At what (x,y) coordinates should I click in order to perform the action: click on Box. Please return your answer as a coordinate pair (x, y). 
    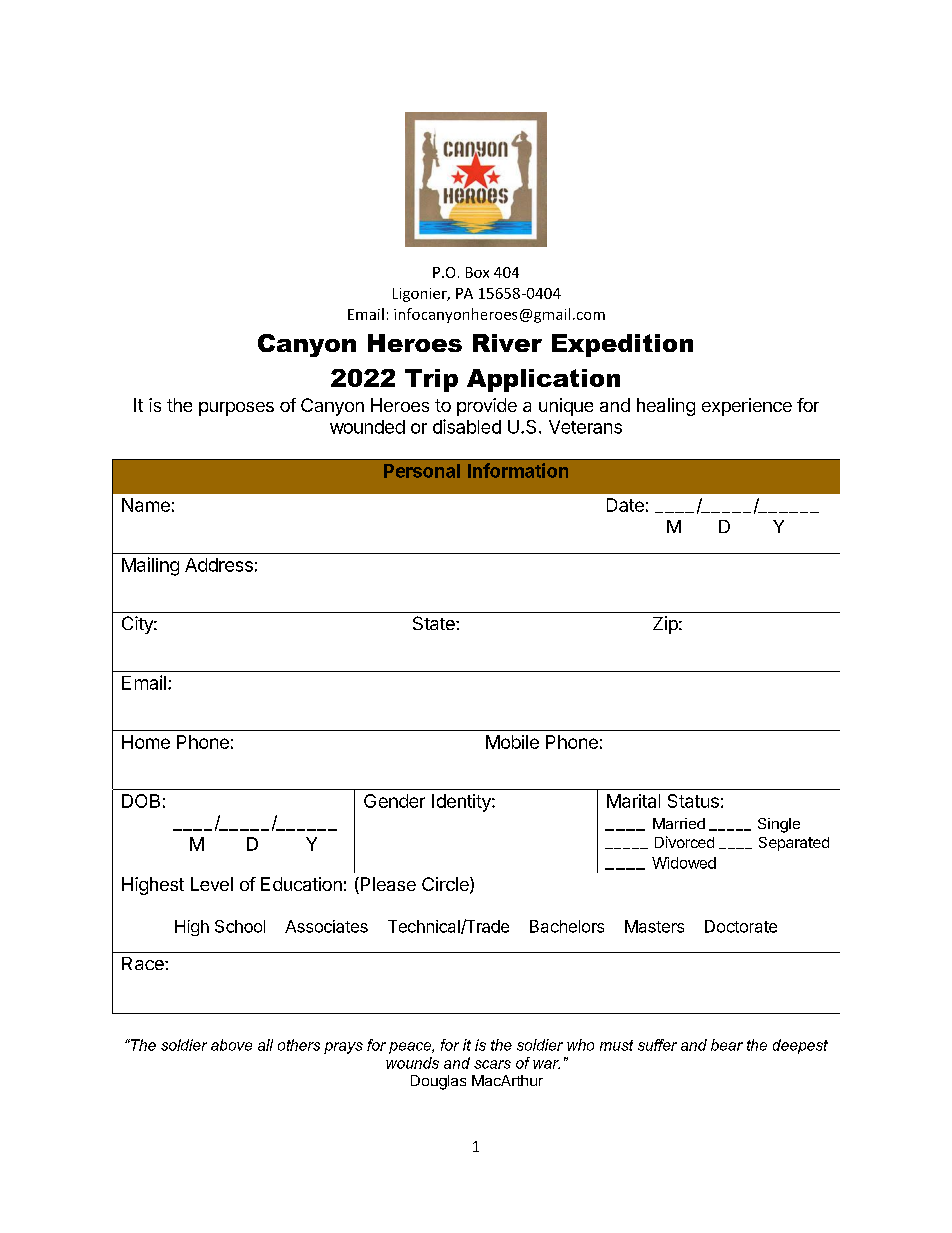
    Looking at the image, I should click on (477, 272).
